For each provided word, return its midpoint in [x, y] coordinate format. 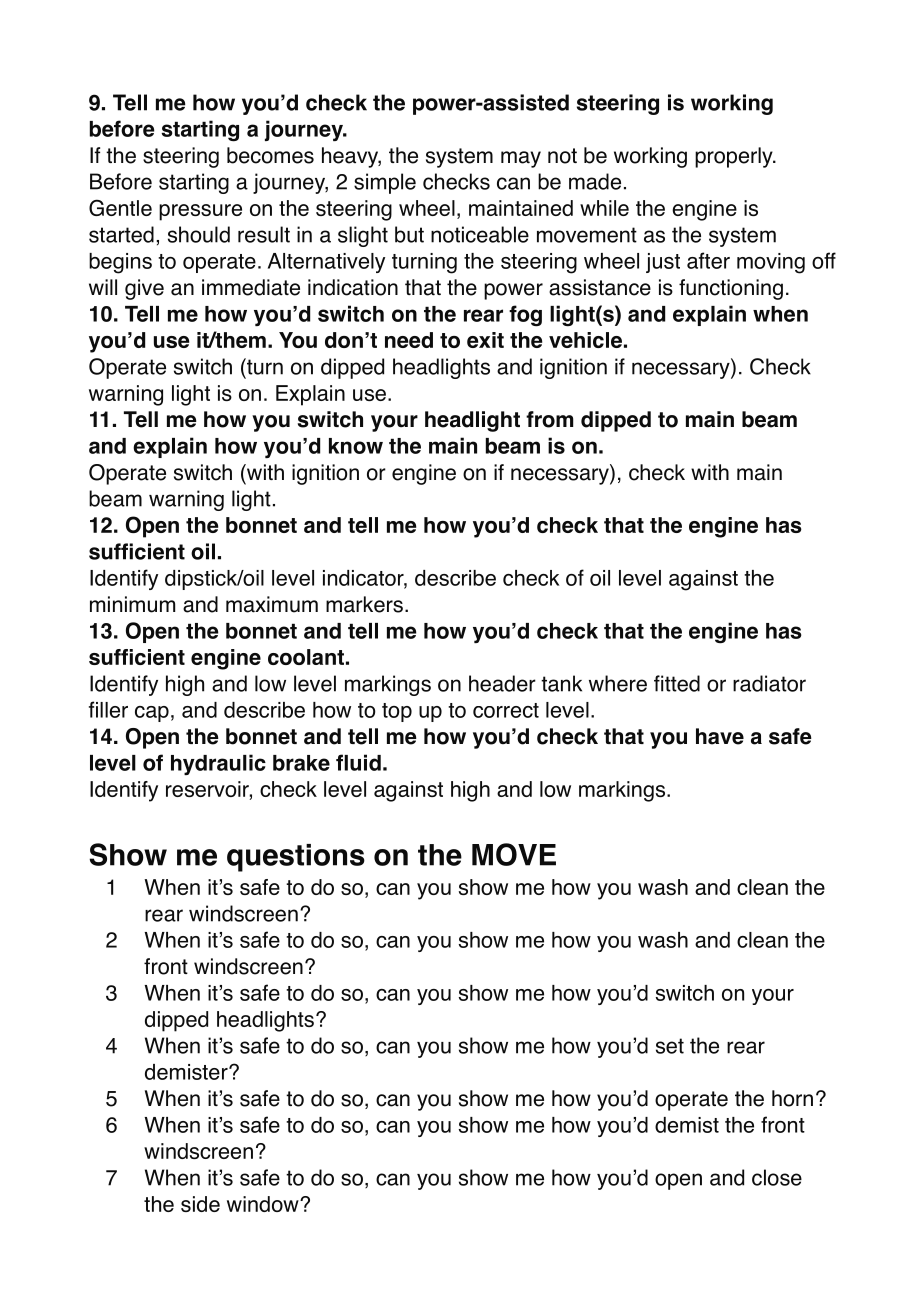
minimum [132, 604]
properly [735, 157]
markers [364, 604]
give [144, 289]
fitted [677, 683]
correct [506, 710]
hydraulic [218, 764]
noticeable [480, 234]
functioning [731, 289]
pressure [200, 212]
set [670, 1046]
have [720, 736]
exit [485, 340]
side [200, 1204]
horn [792, 1098]
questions [296, 858]
